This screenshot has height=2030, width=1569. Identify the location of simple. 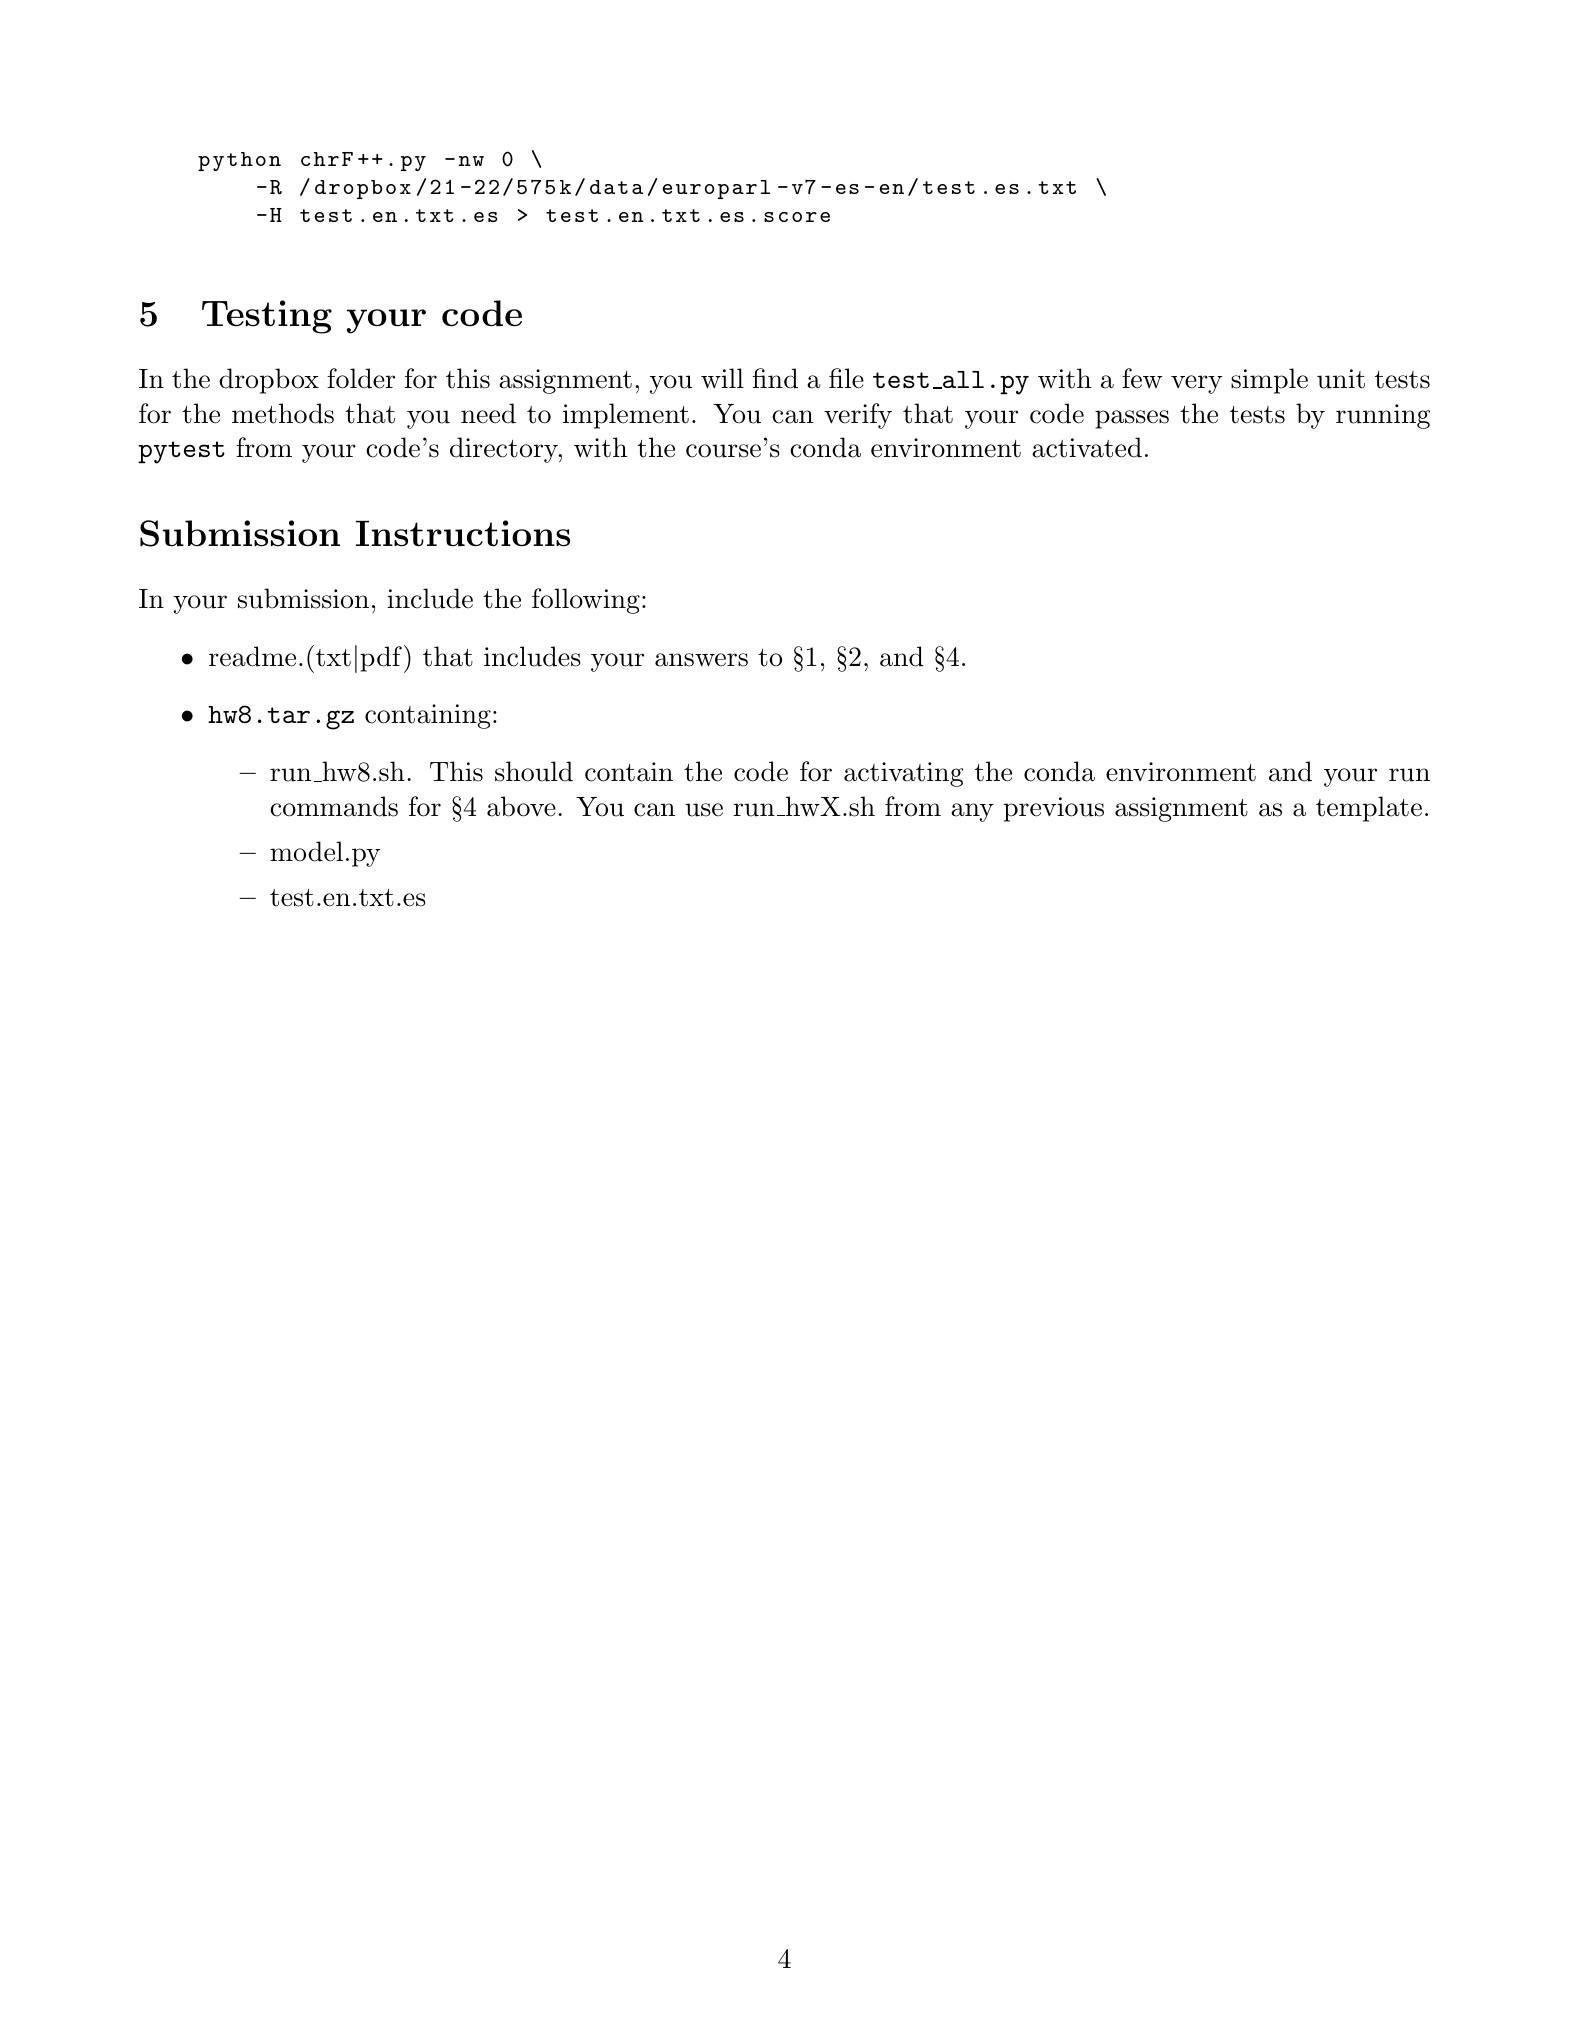
(1269, 381).
